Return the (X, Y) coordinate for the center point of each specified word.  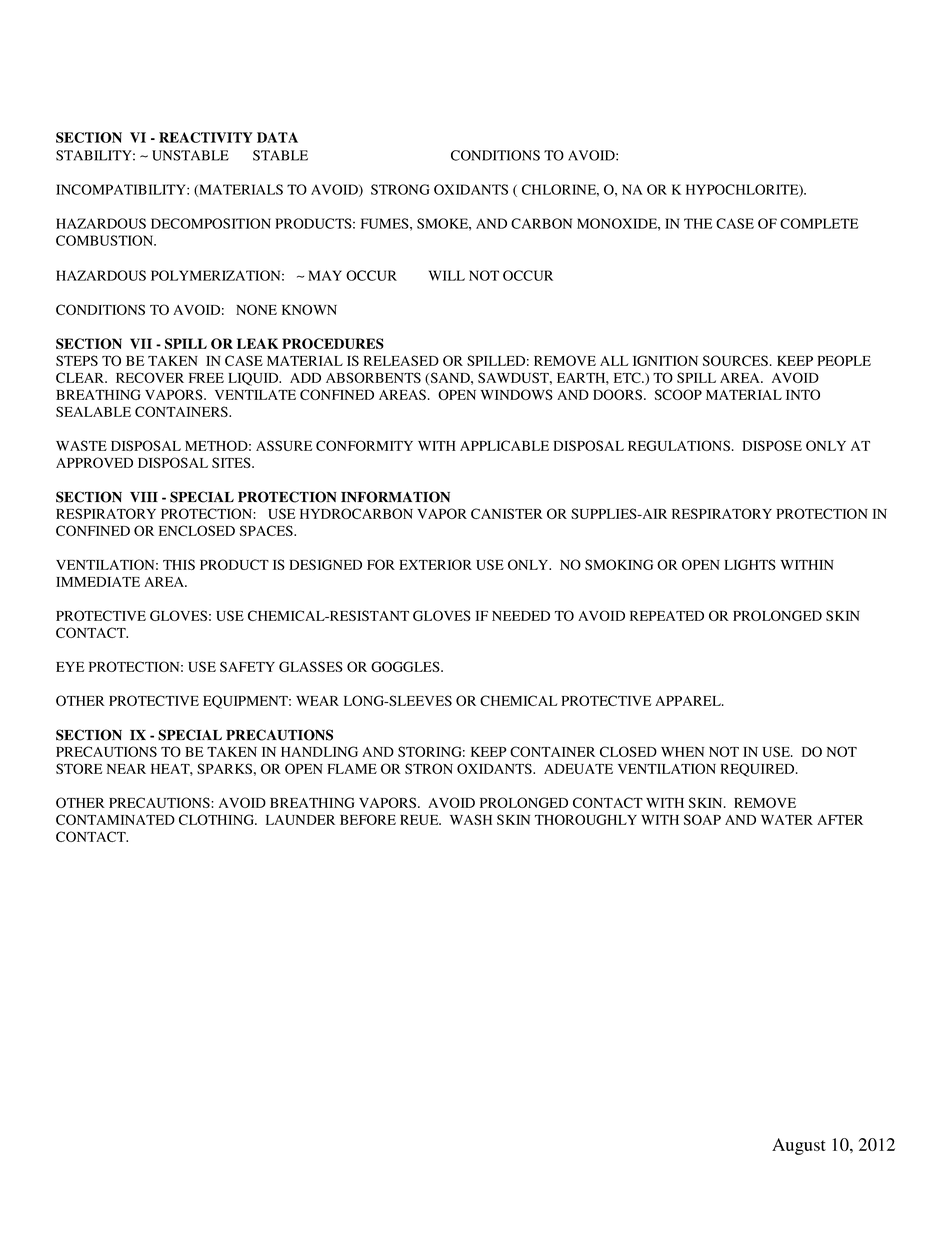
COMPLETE (819, 223)
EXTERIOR (435, 564)
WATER (787, 820)
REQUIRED (758, 770)
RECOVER (150, 377)
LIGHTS (750, 564)
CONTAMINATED (115, 819)
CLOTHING (217, 819)
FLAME (352, 769)
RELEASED (401, 360)
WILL (447, 275)
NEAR (126, 769)
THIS (179, 564)
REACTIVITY (206, 137)
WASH (471, 819)
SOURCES (735, 360)
